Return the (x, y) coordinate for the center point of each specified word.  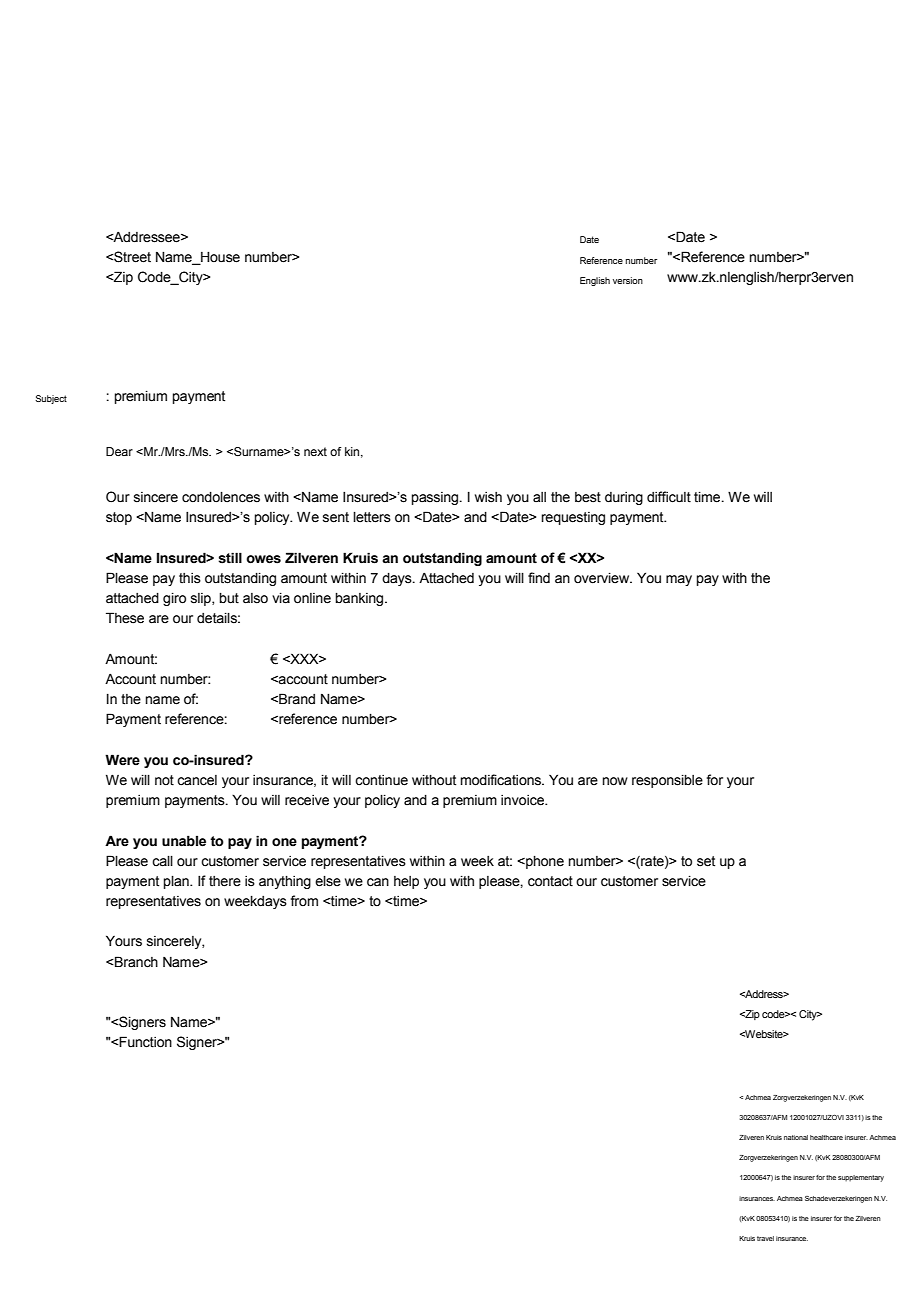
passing (436, 498)
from (304, 900)
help (406, 882)
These (125, 618)
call (162, 861)
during (624, 498)
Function (145, 1042)
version (628, 280)
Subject (51, 399)
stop (119, 518)
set (706, 861)
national (796, 1137)
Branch (135, 962)
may (679, 580)
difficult (669, 497)
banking (360, 599)
